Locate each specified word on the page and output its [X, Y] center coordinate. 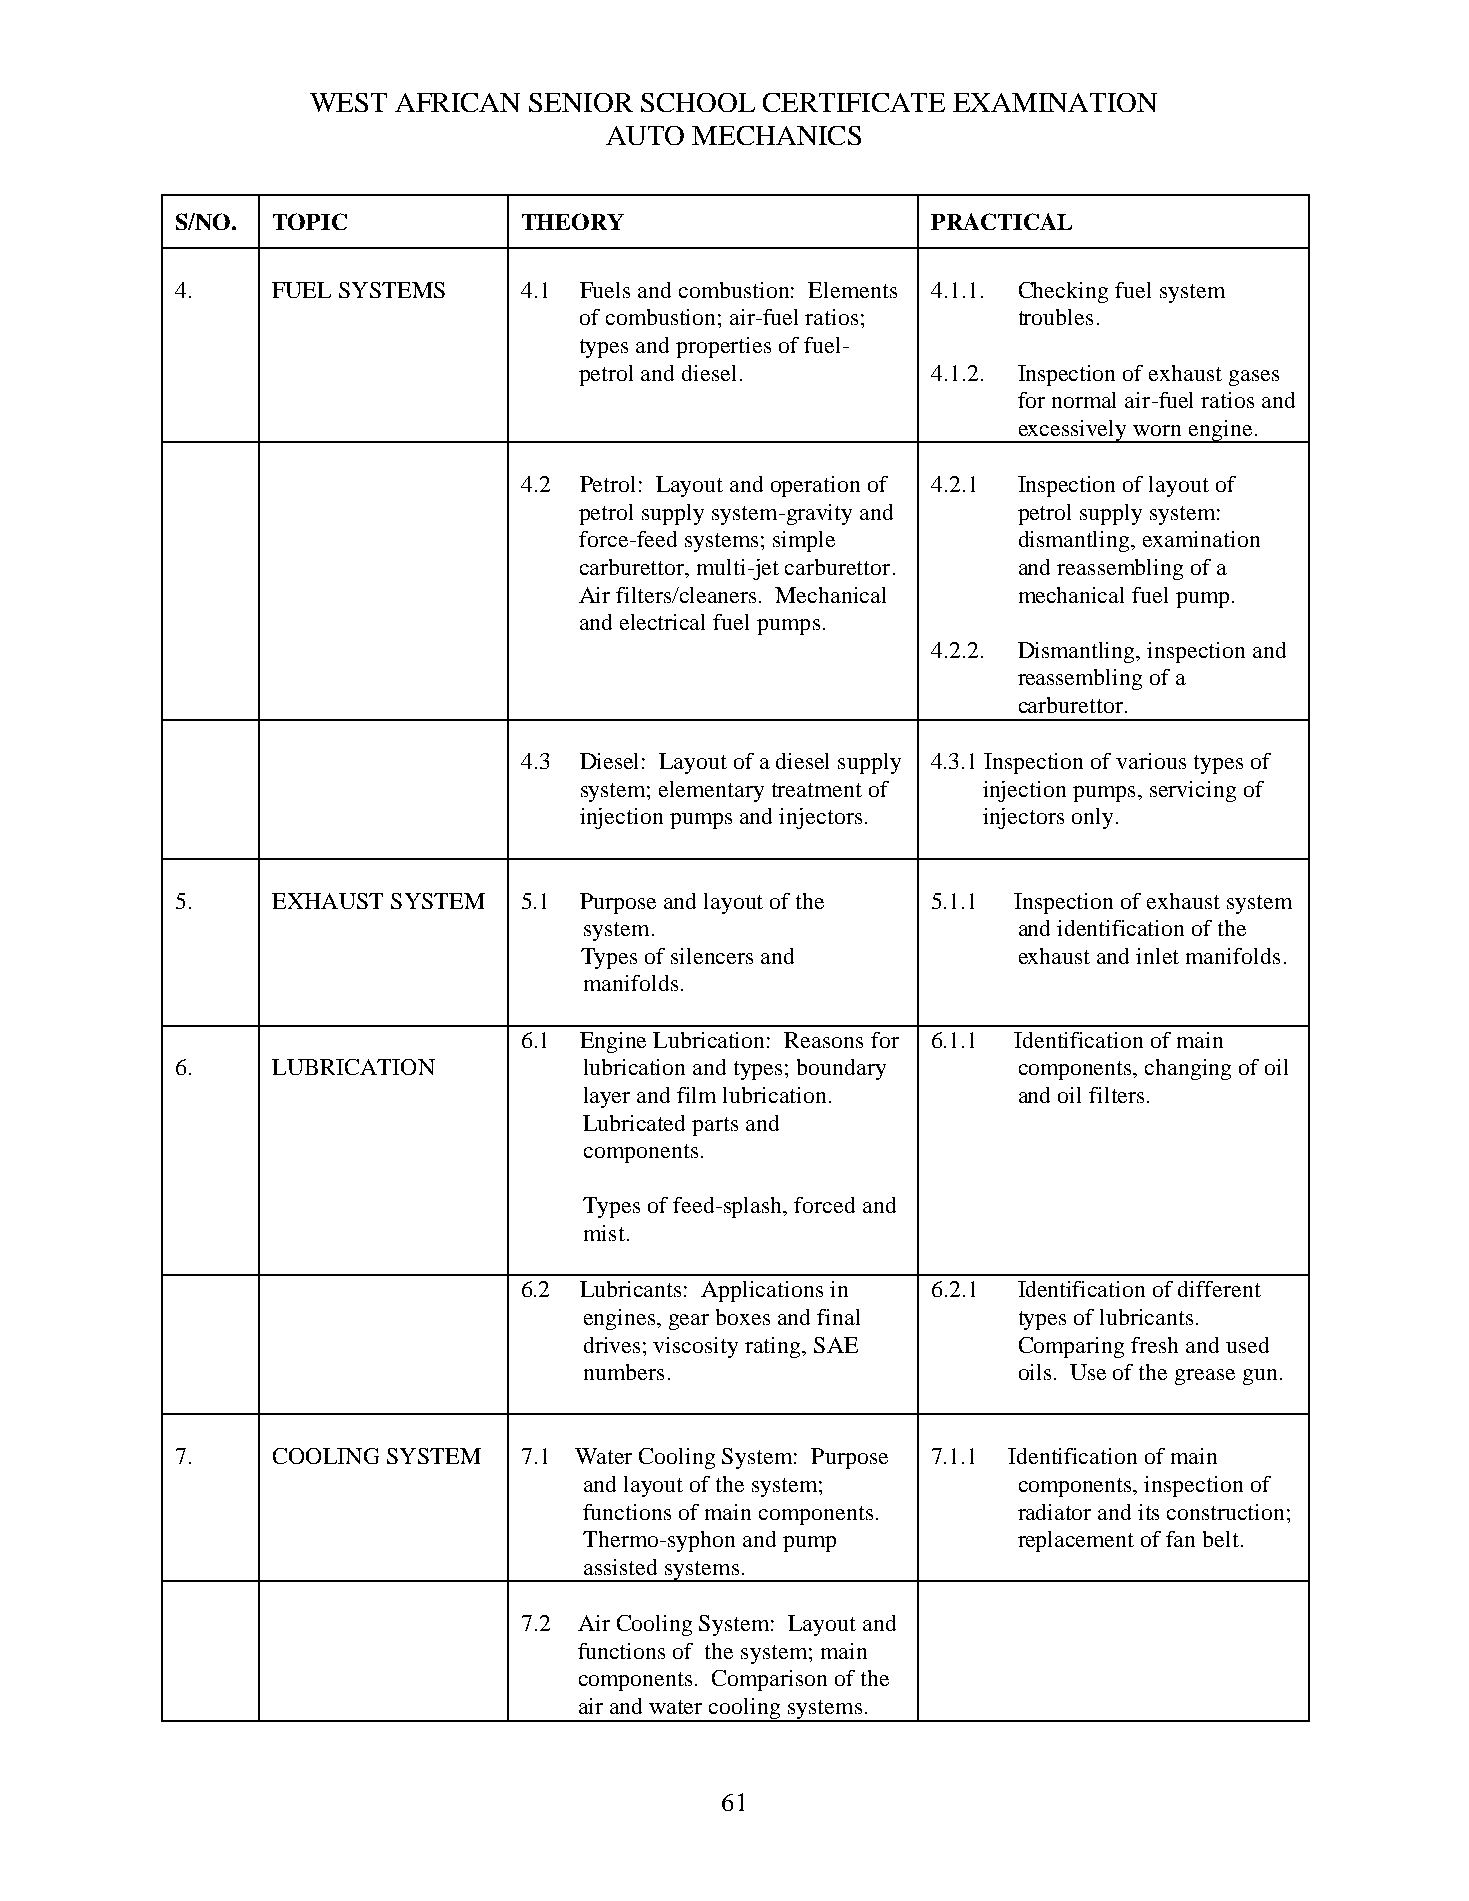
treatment [817, 790]
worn [1157, 430]
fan [1180, 1539]
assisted [620, 1567]
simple [804, 541]
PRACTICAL [1001, 221]
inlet [1157, 956]
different [1219, 1289]
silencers [712, 956]
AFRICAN [457, 102]
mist [604, 1233]
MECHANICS [776, 135]
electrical [662, 622]
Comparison [769, 1680]
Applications [762, 1291]
